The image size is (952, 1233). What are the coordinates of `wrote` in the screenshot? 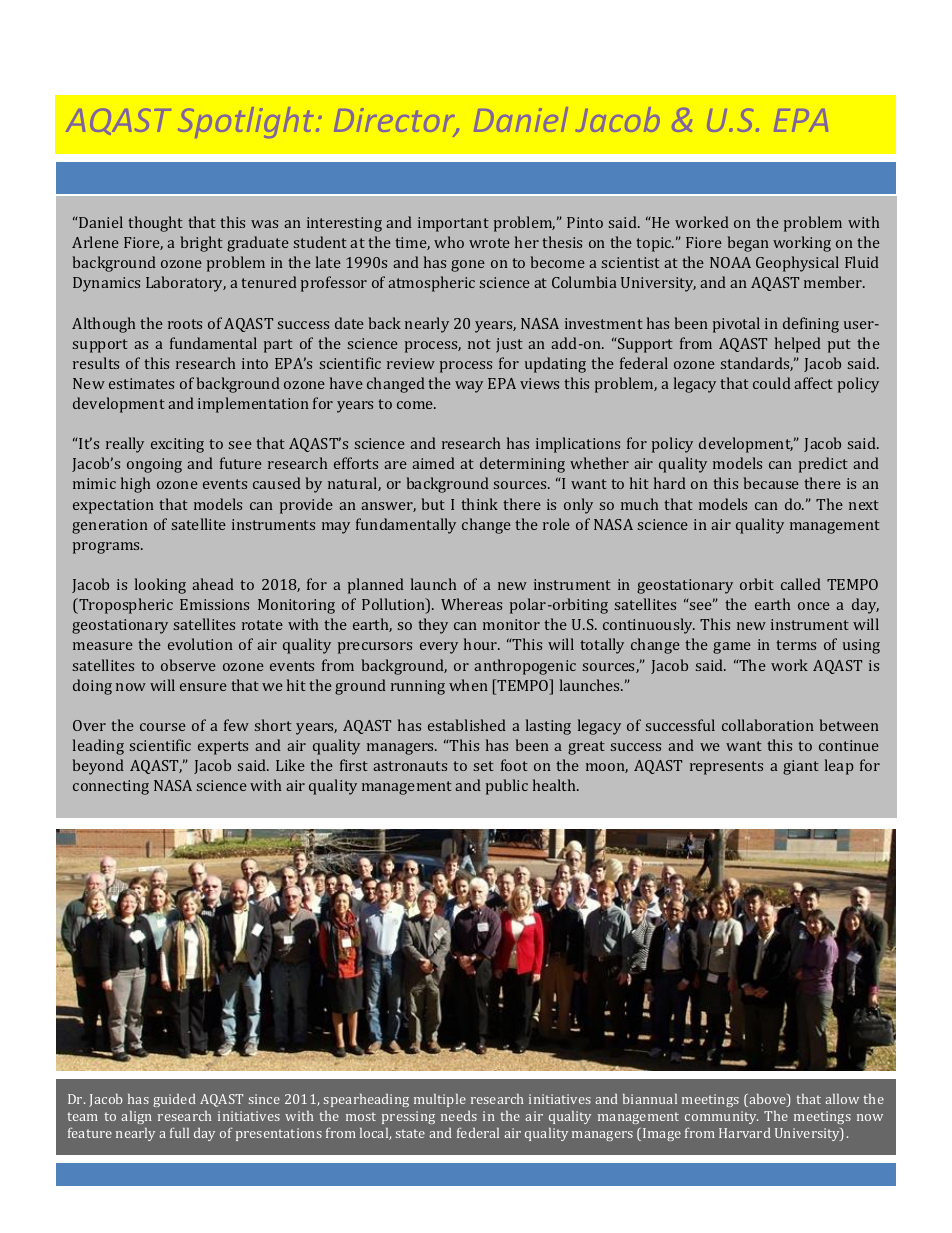 It's located at (489, 243).
